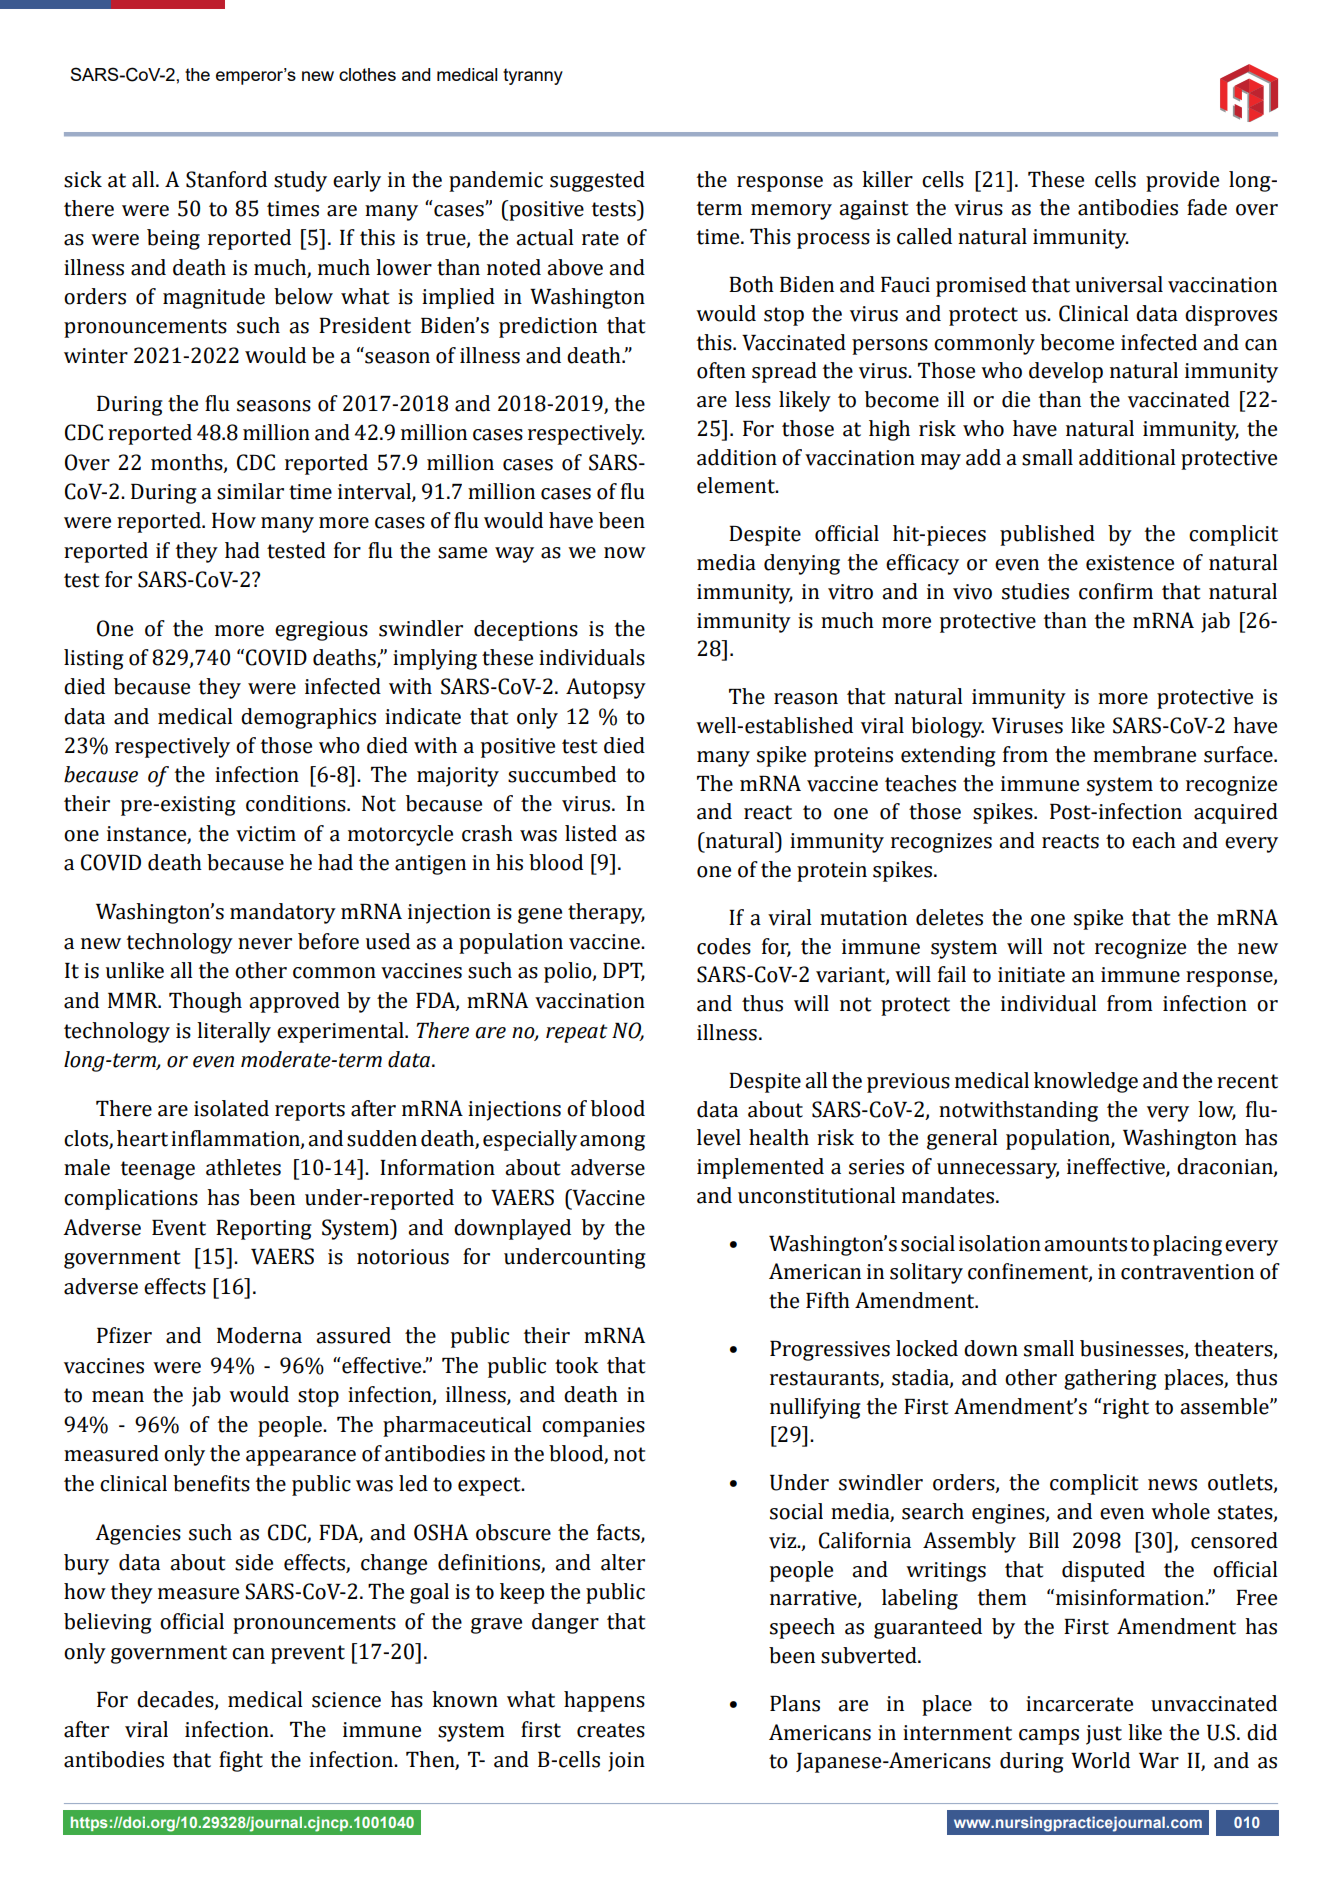  What do you see at coordinates (597, 181) in the document?
I see `suggested` at bounding box center [597, 181].
